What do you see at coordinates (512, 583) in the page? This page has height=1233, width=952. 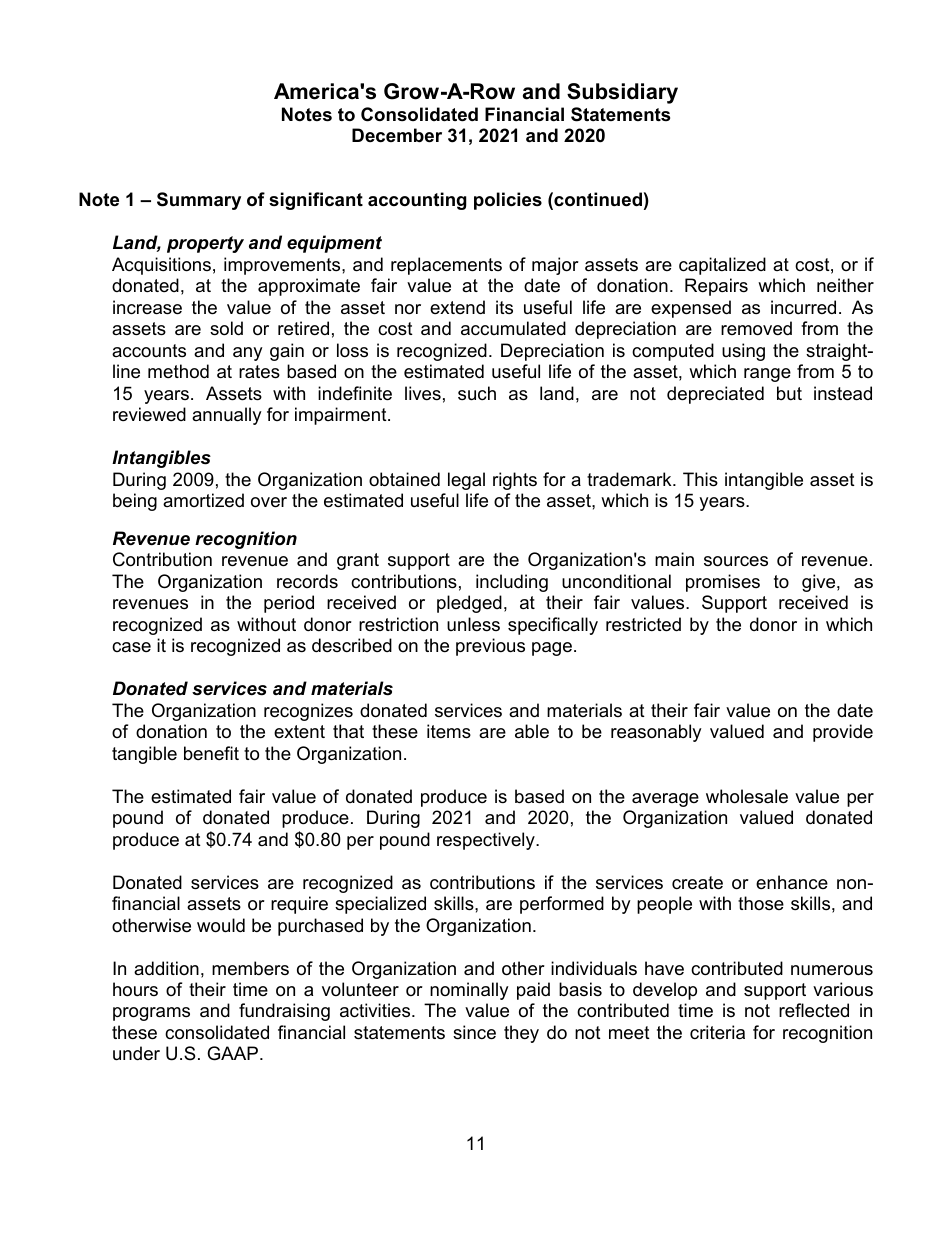 I see `including` at bounding box center [512, 583].
